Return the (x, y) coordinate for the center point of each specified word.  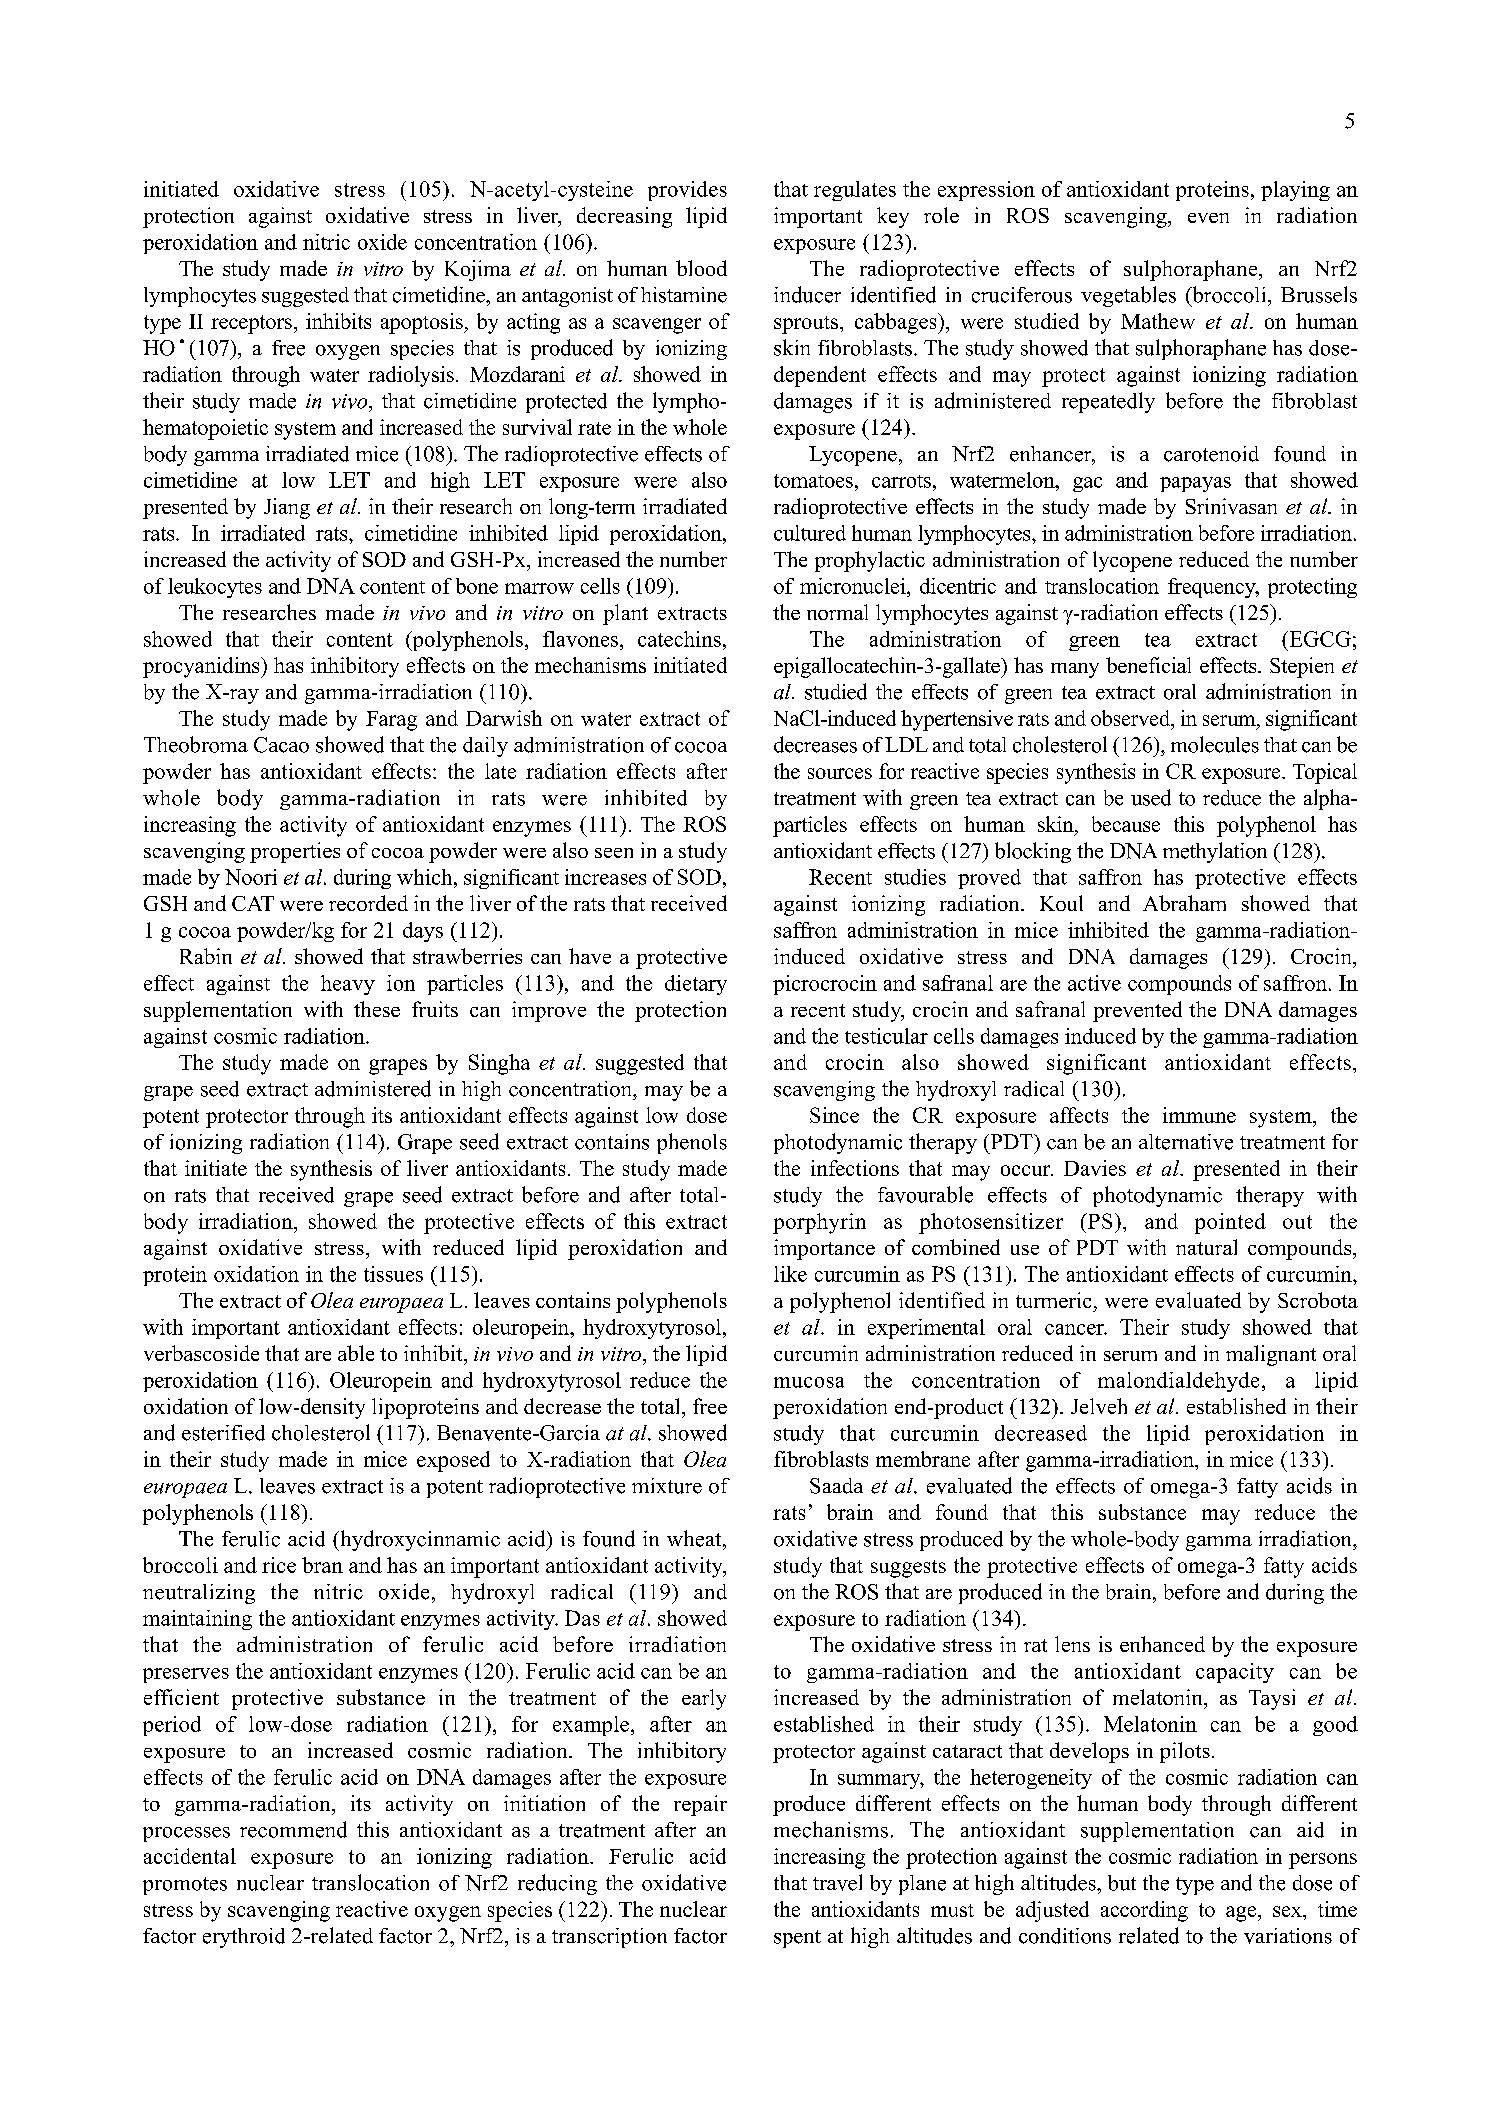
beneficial (1148, 665)
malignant (1271, 1355)
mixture (667, 1486)
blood (701, 268)
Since (834, 1115)
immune (1199, 1115)
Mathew (1158, 321)
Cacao (281, 745)
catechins (679, 639)
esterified (223, 1433)
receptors (251, 324)
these (377, 1009)
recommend (293, 1829)
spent (797, 1939)
